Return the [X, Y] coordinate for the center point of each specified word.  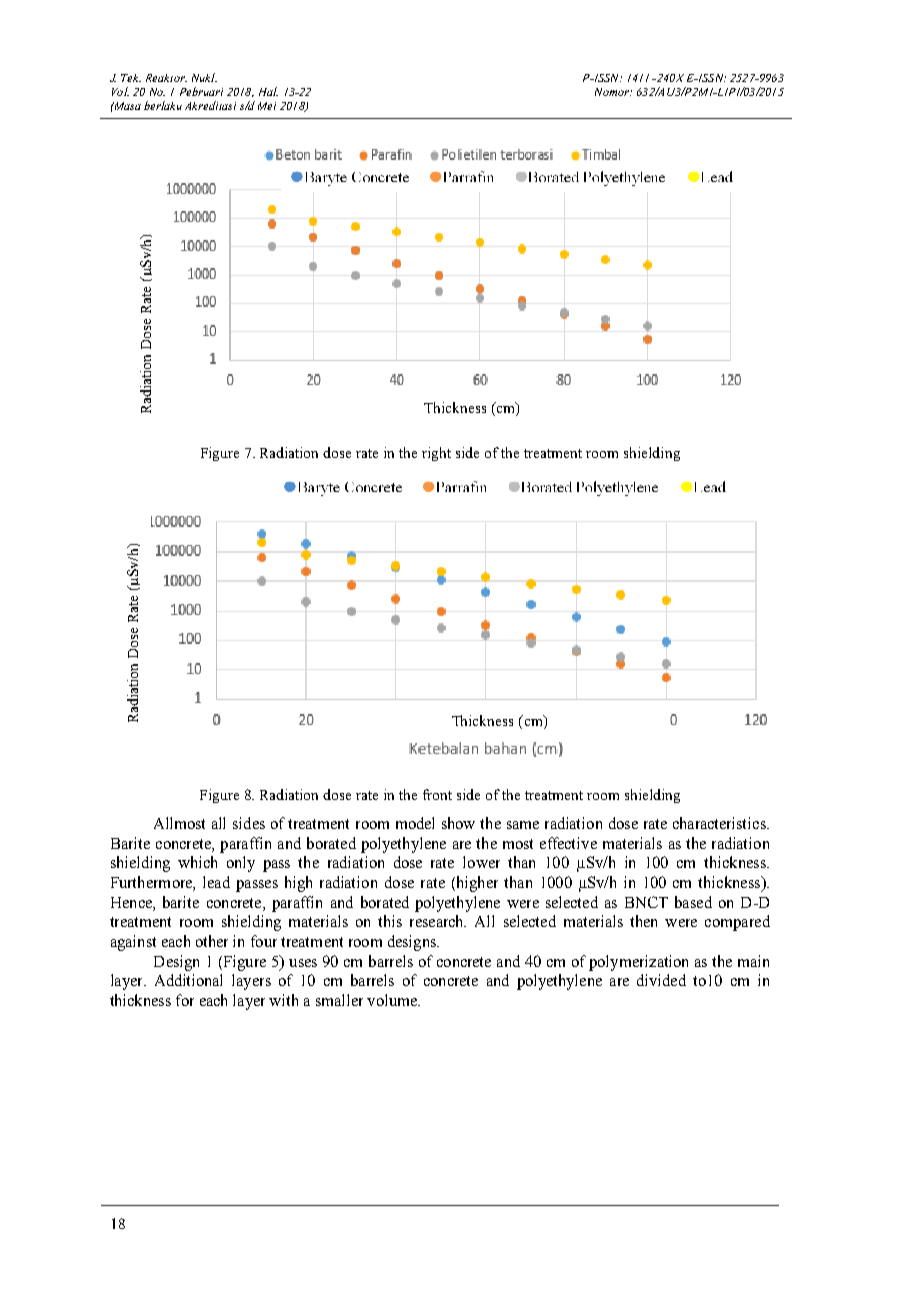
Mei [267, 106]
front [437, 794]
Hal [268, 91]
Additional [188, 980]
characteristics [720, 823]
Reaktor [166, 78]
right [436, 454]
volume [393, 1000]
